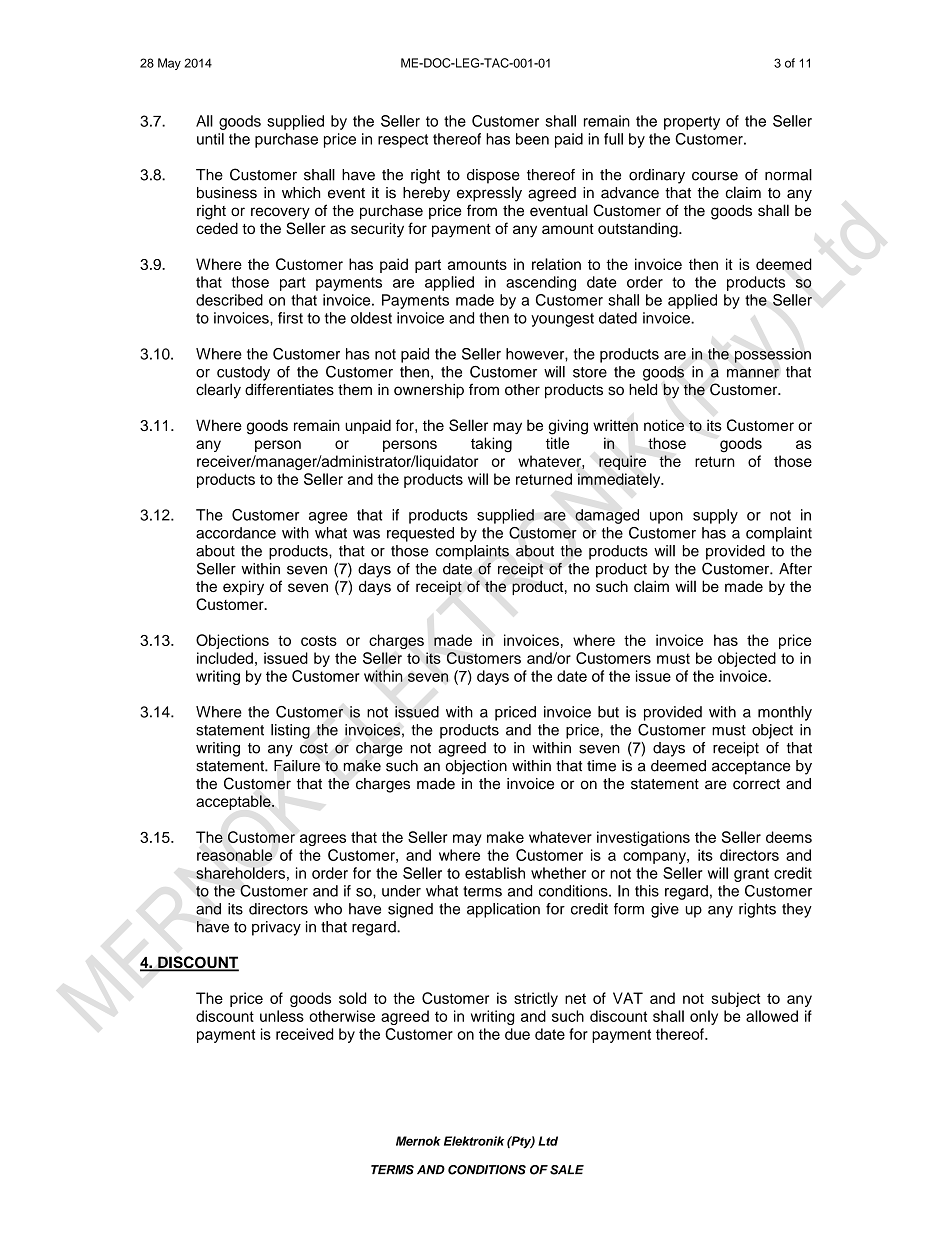 This screenshot has height=1233, width=952. What do you see at coordinates (704, 1017) in the screenshot?
I see `only` at bounding box center [704, 1017].
